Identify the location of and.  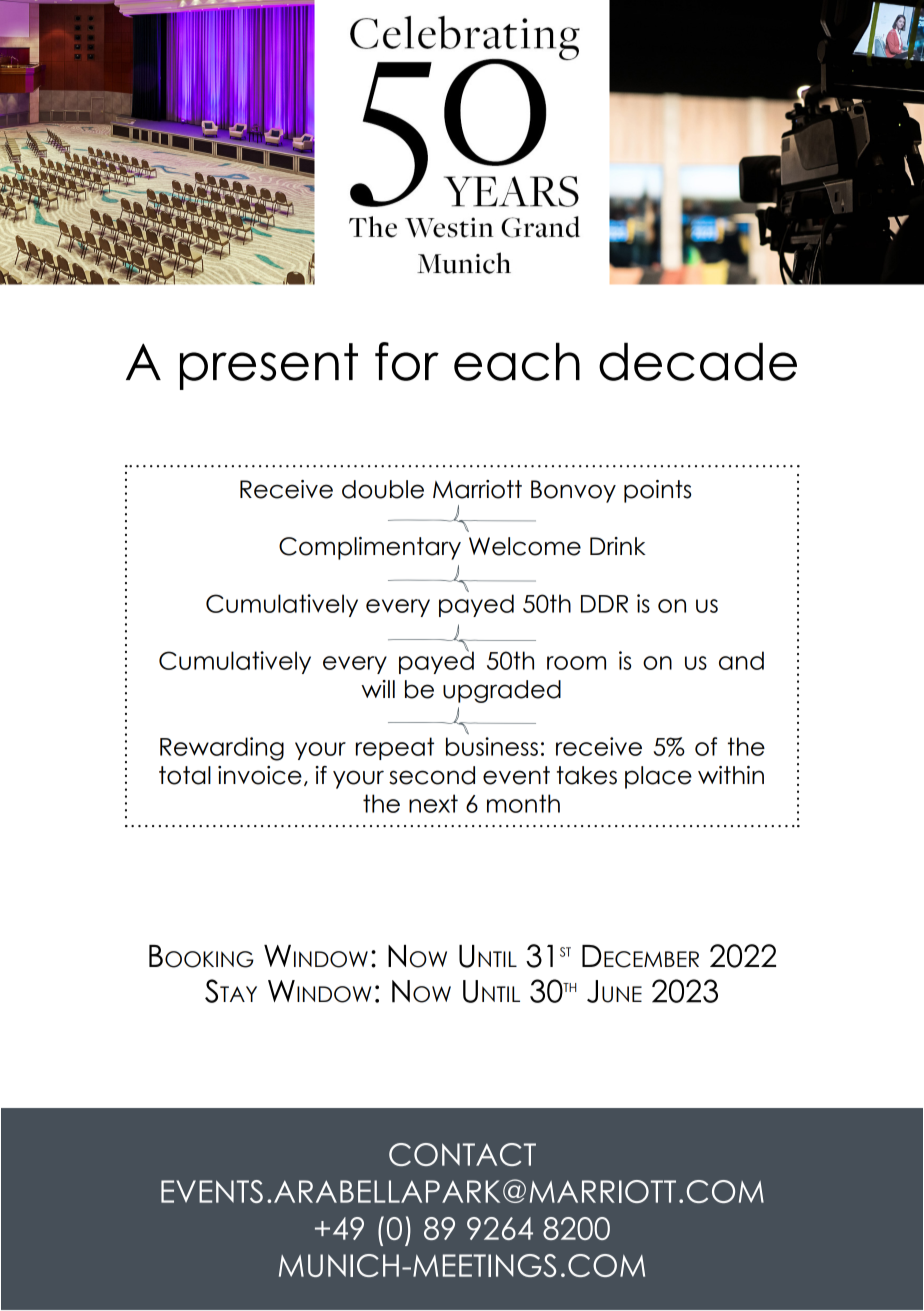
(741, 660).
